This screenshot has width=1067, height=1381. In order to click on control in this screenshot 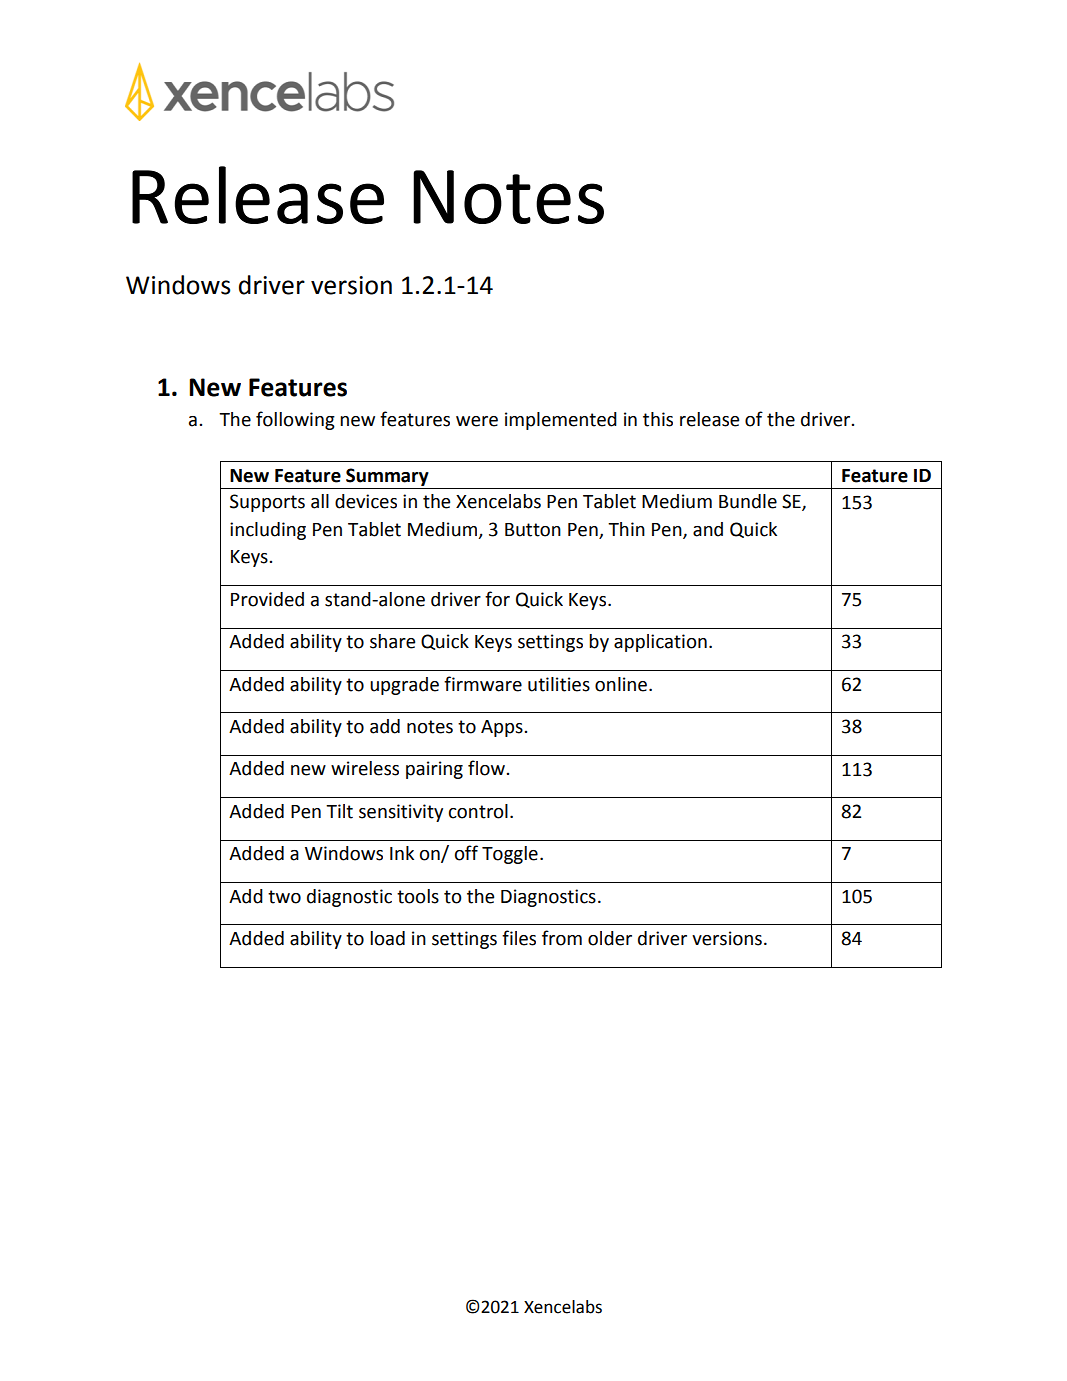, I will do `click(478, 811)`.
